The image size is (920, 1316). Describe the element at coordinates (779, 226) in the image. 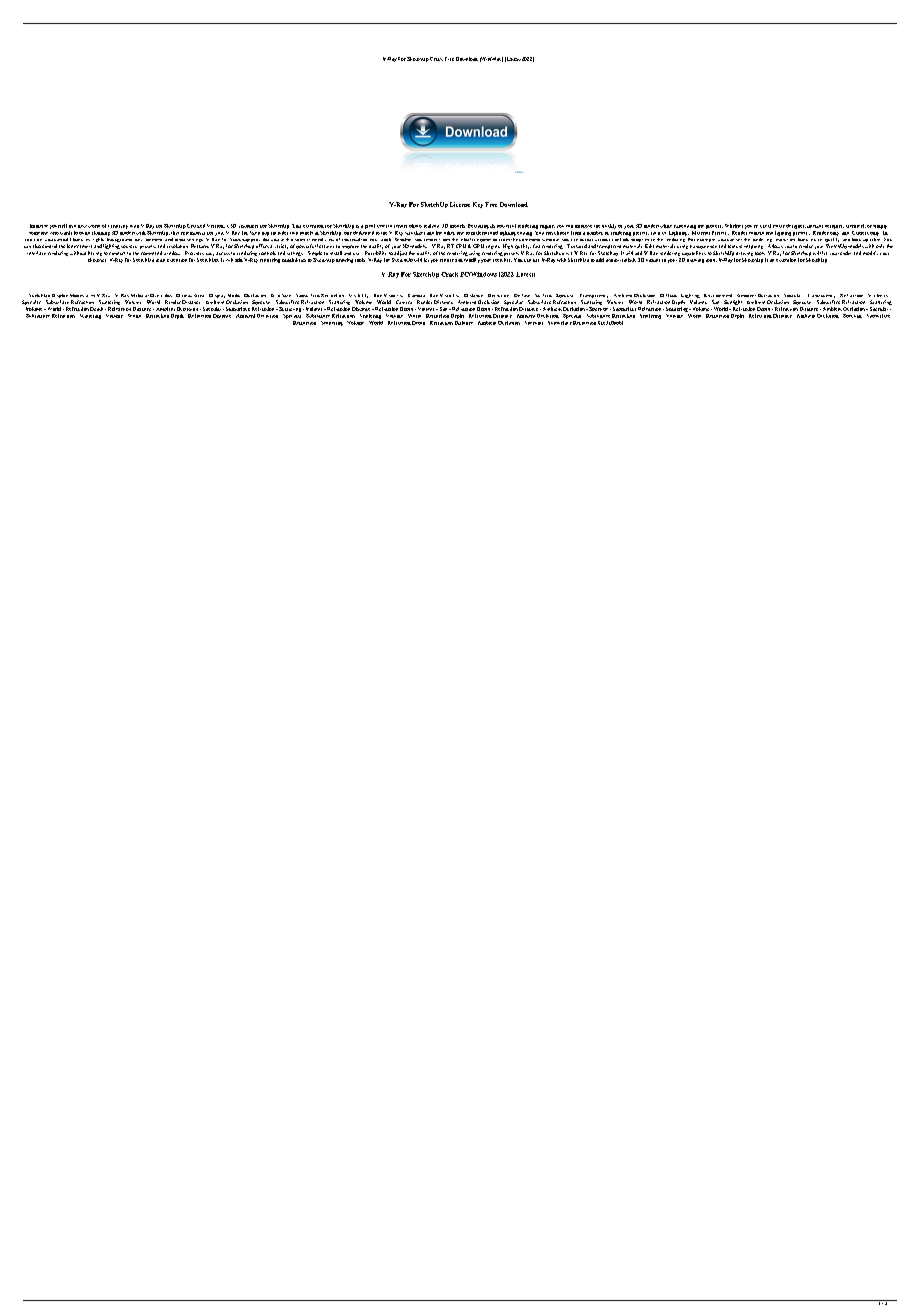

I see `estate` at that location.
